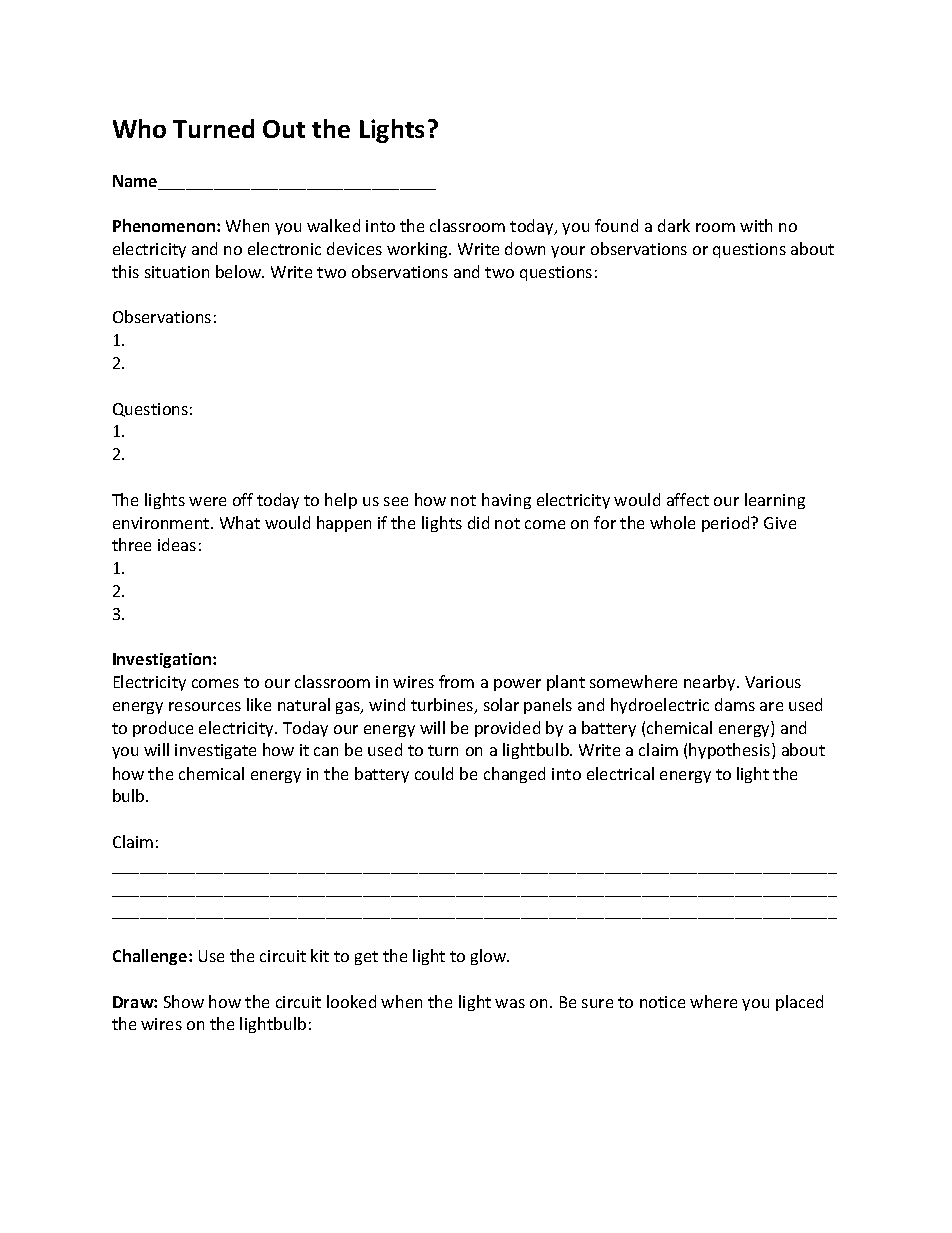 The image size is (952, 1233). What do you see at coordinates (419, 250) in the screenshot?
I see `working` at bounding box center [419, 250].
